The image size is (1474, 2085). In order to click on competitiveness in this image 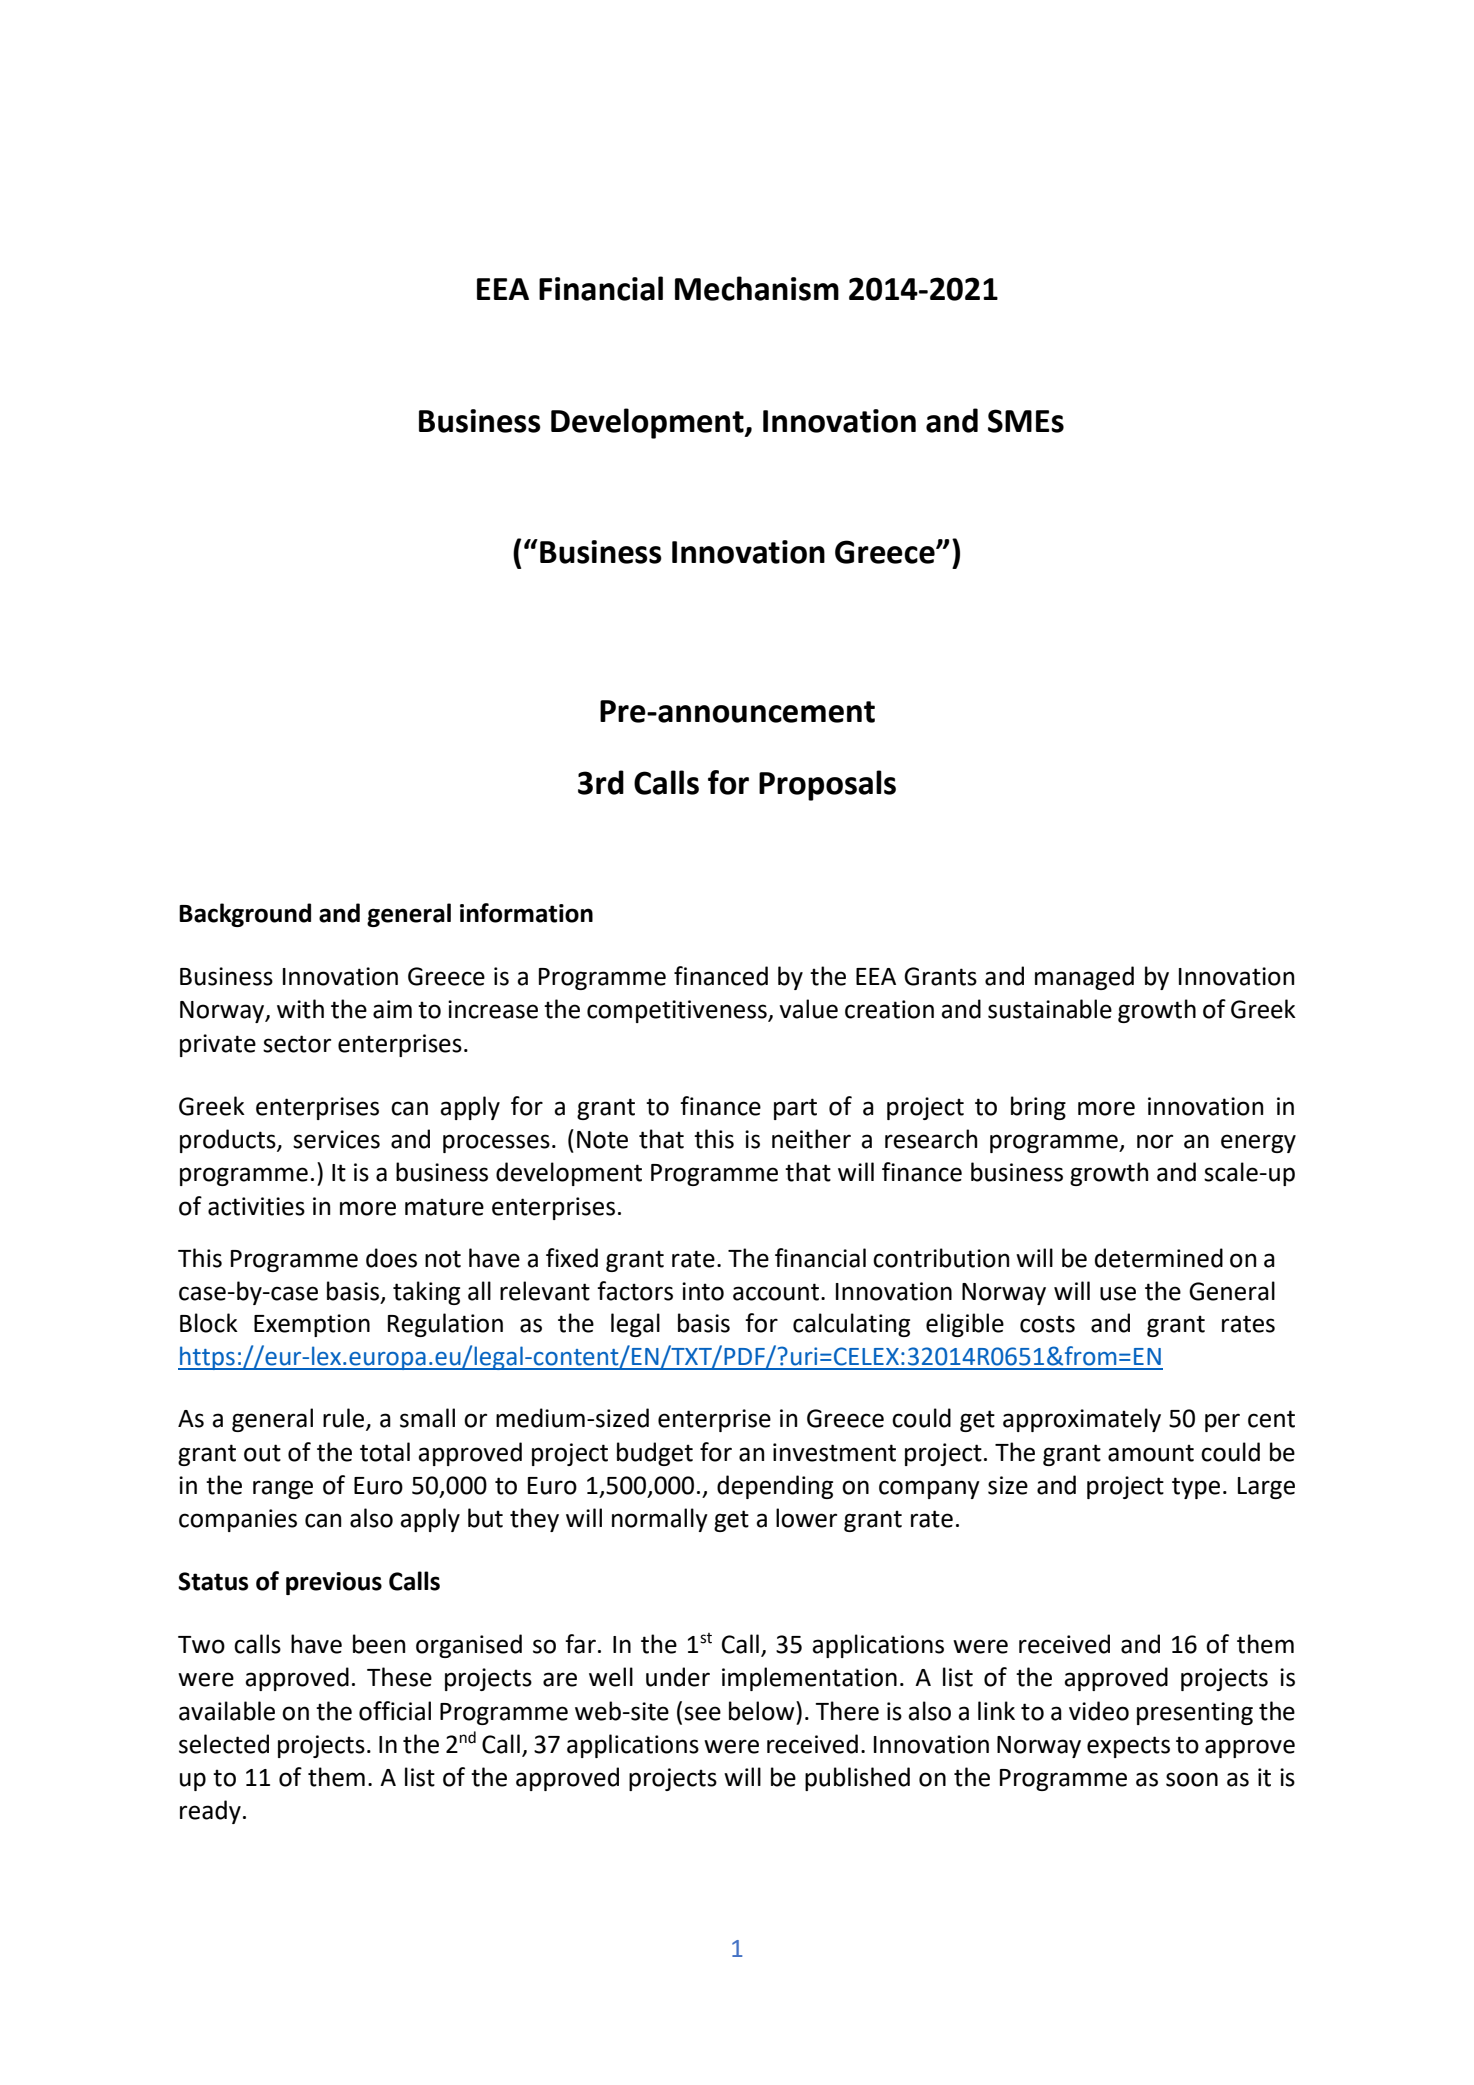, I will do `click(678, 1011)`.
